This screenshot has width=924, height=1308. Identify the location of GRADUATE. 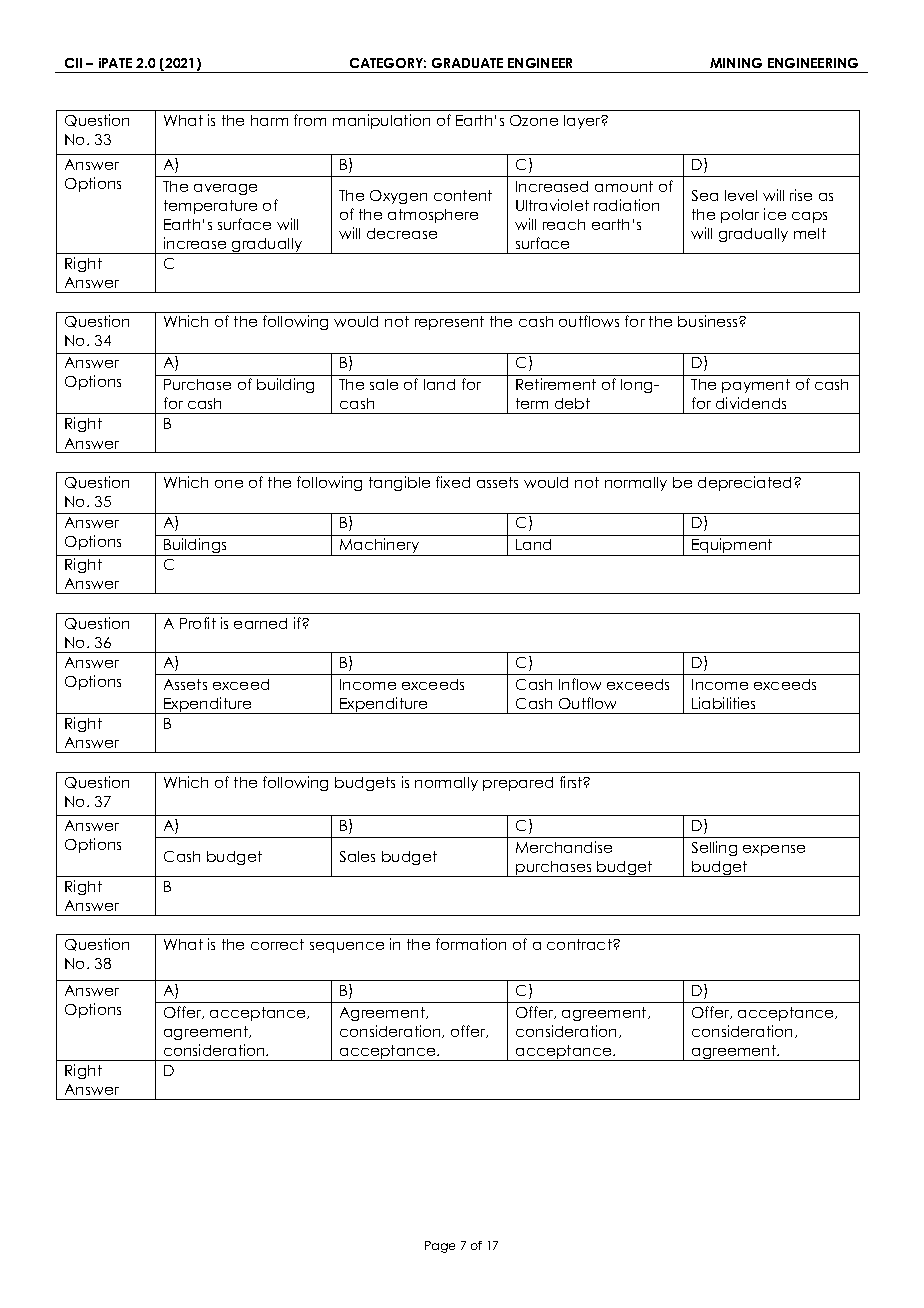
(467, 63).
